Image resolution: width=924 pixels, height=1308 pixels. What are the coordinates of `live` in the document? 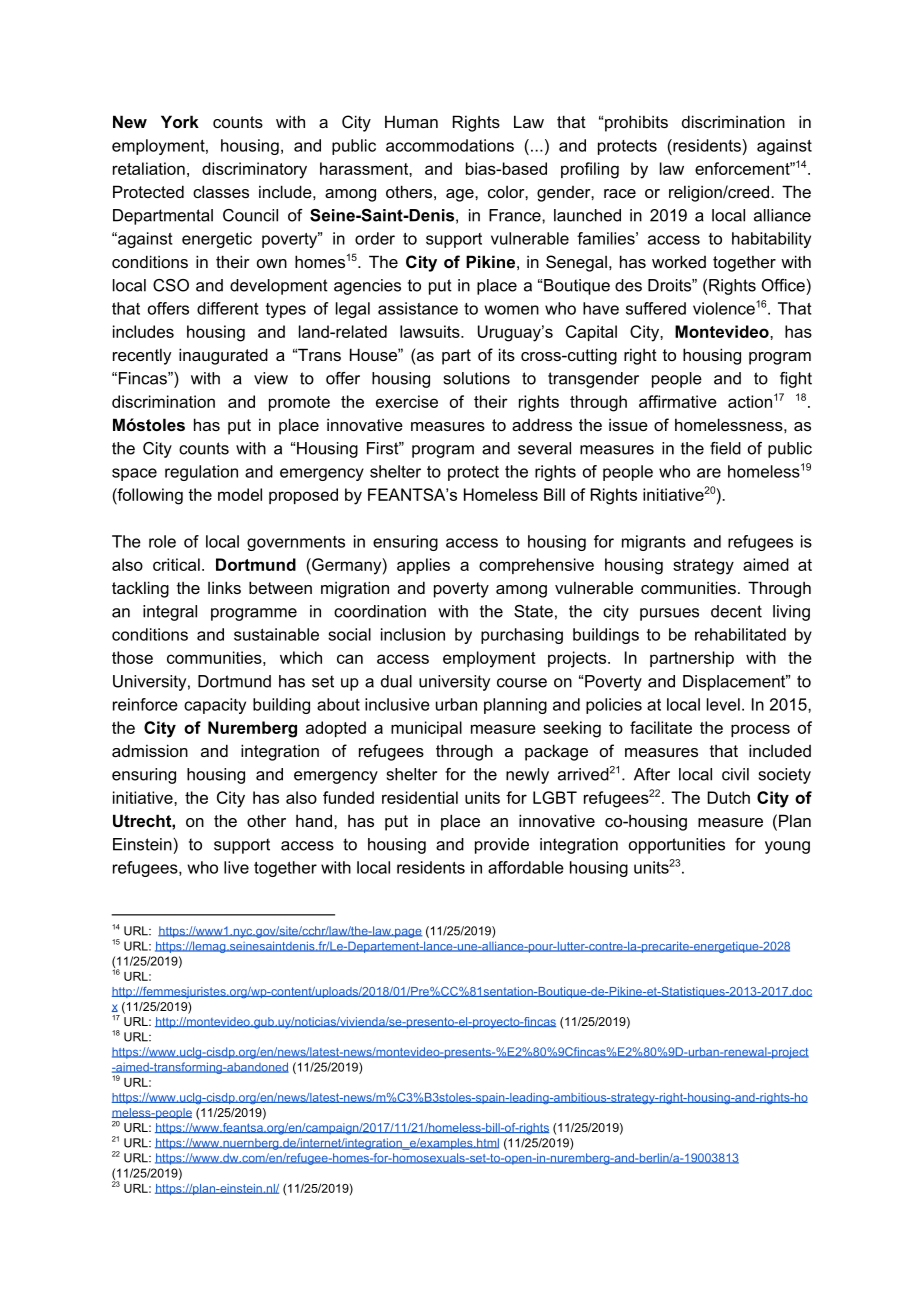 It's located at (236, 867).
